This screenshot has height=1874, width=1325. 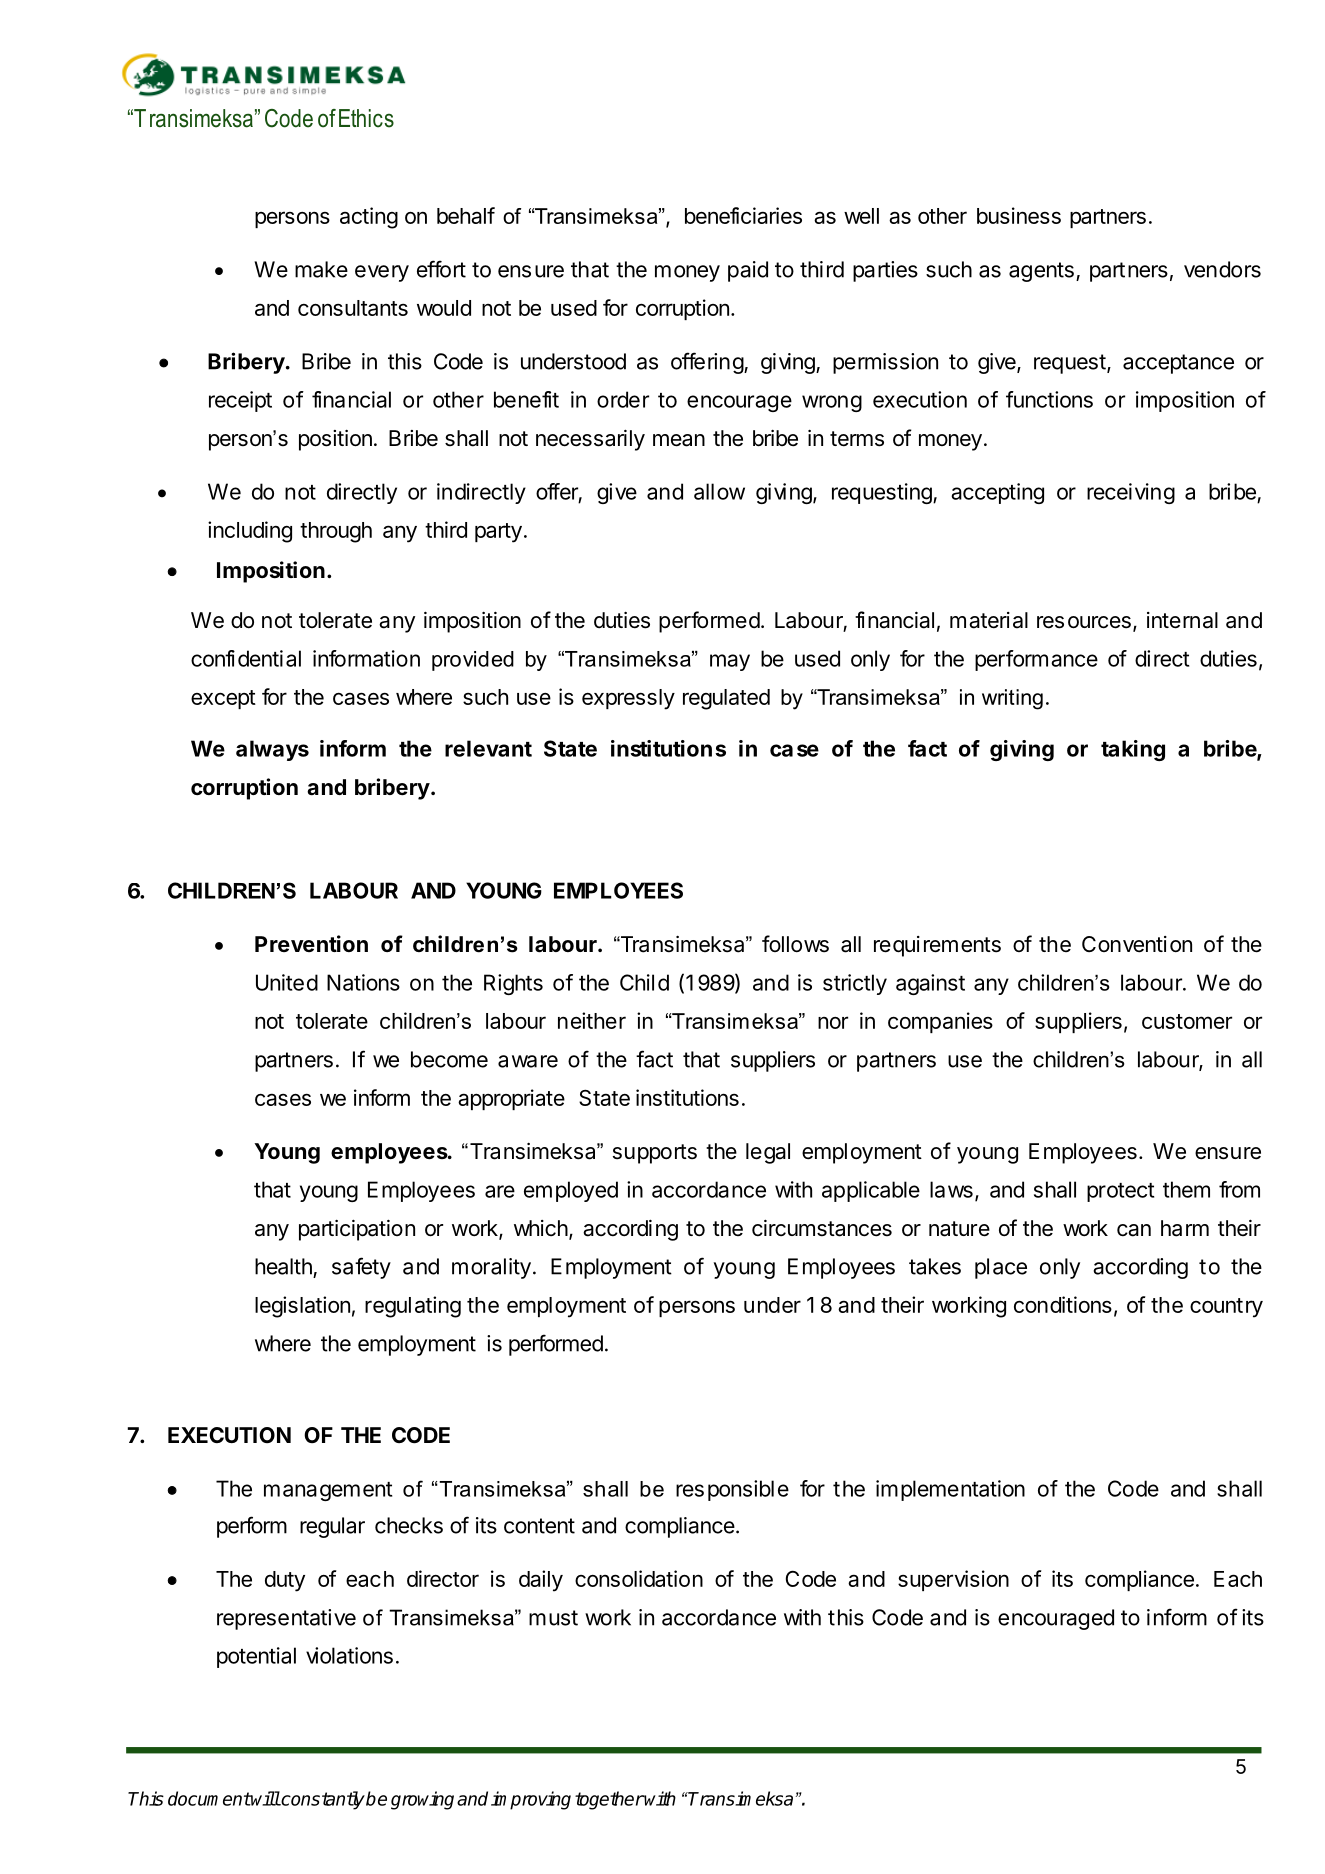 What do you see at coordinates (1063, 1304) in the screenshot?
I see `conditions` at bounding box center [1063, 1304].
